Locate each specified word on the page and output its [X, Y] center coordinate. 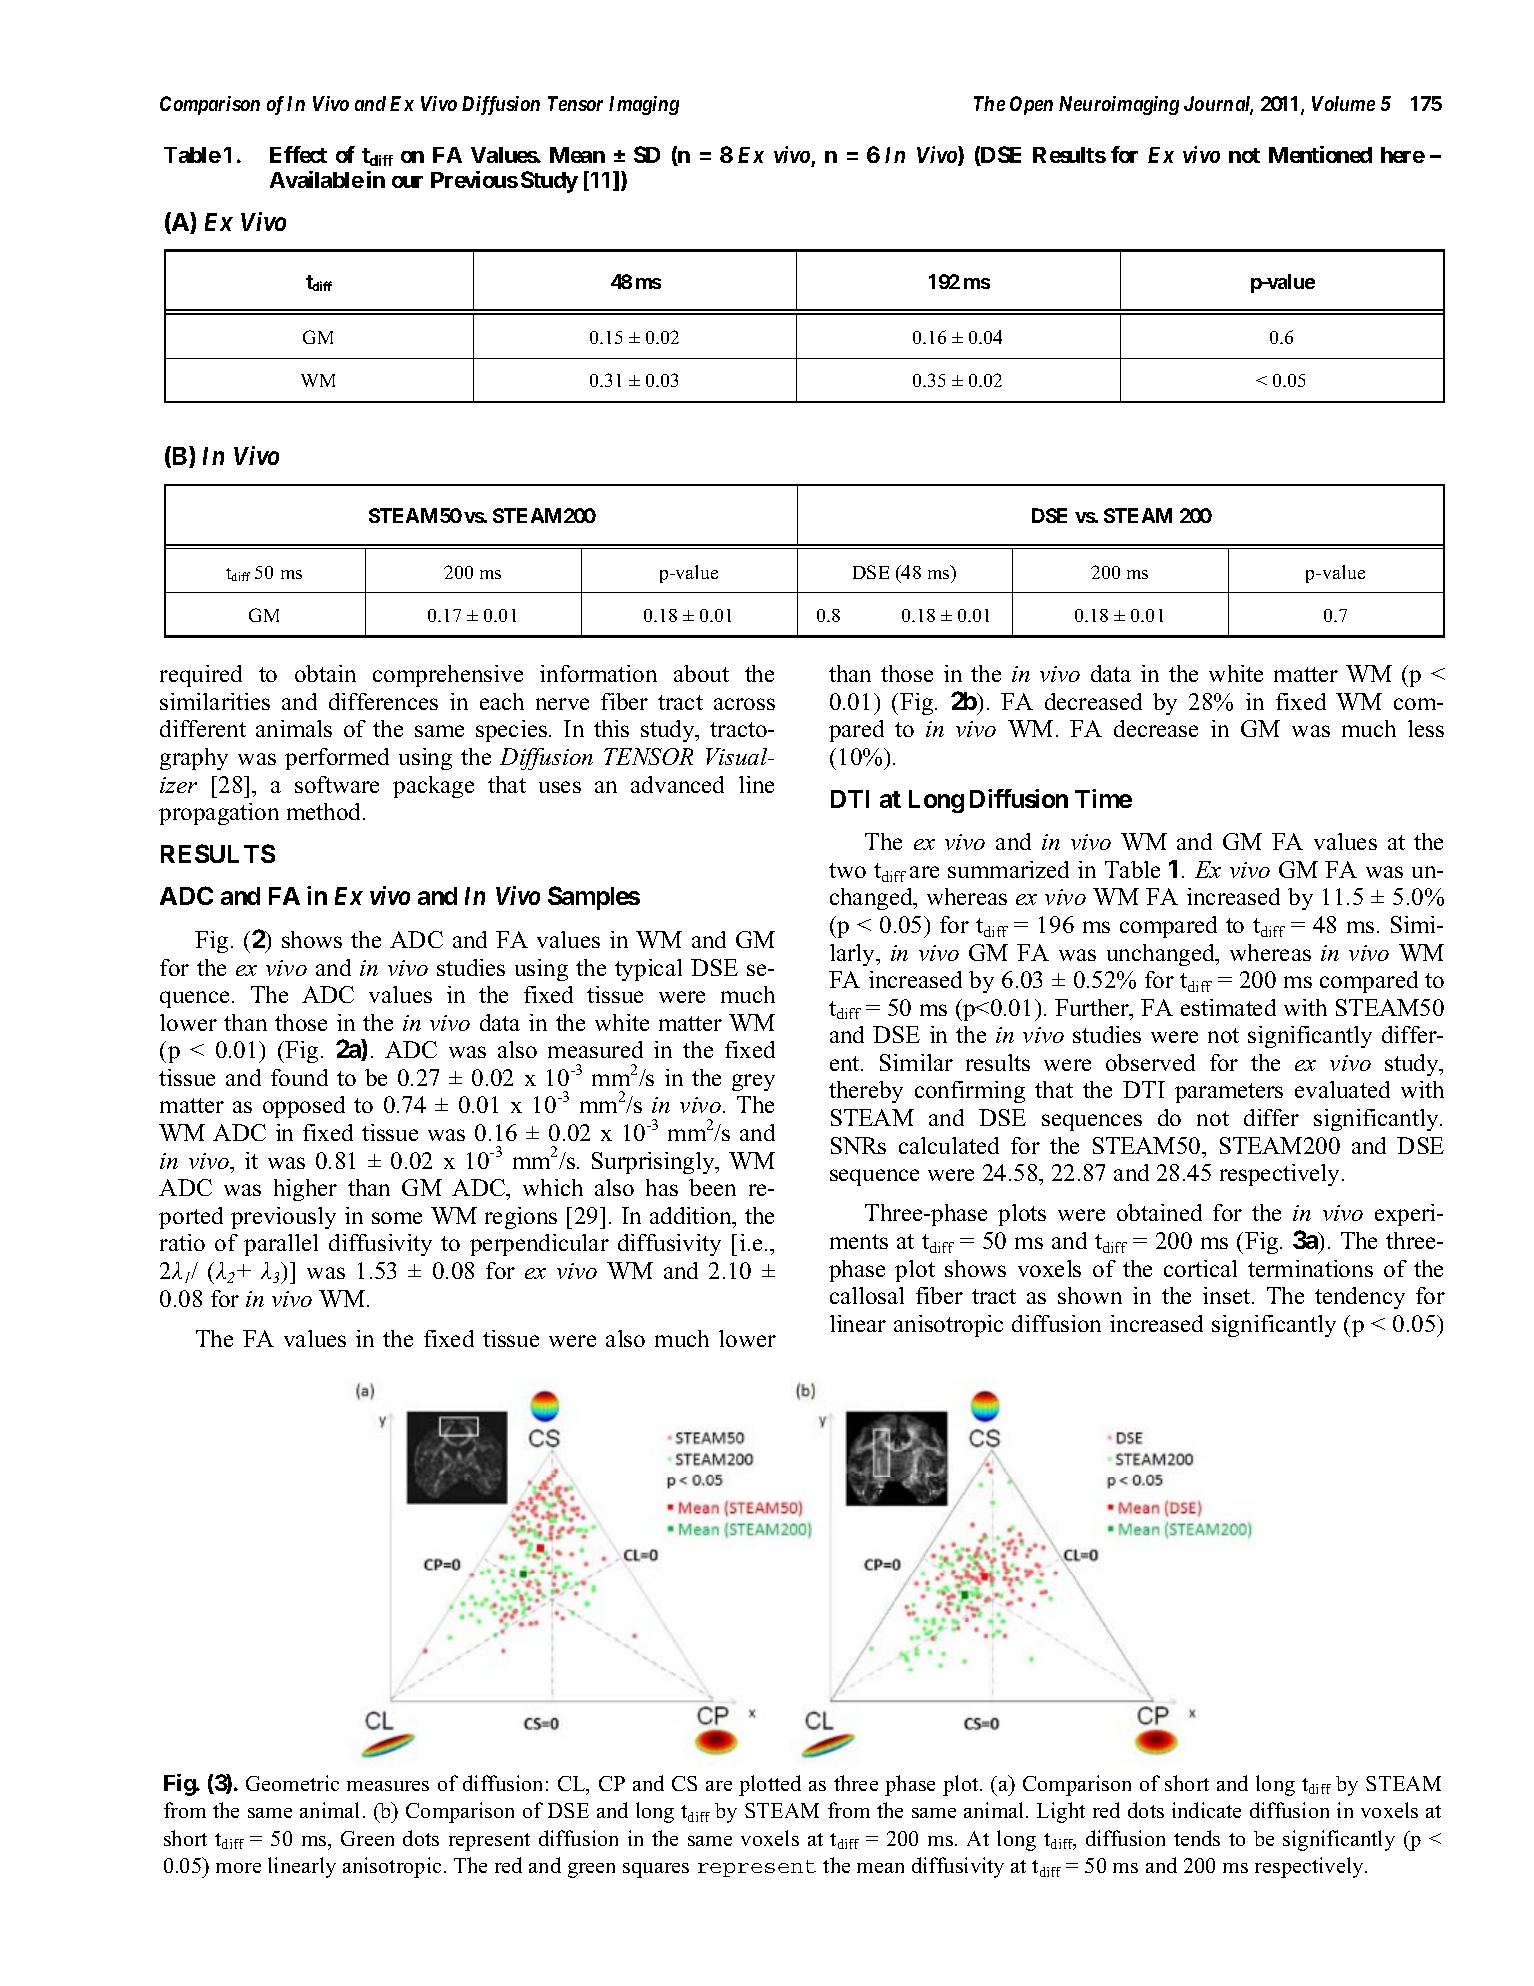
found [299, 1077]
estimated [1228, 1007]
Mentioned [1320, 154]
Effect [298, 154]
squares [656, 1870]
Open [1031, 105]
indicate [1206, 1810]
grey [753, 1082]
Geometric [292, 1783]
